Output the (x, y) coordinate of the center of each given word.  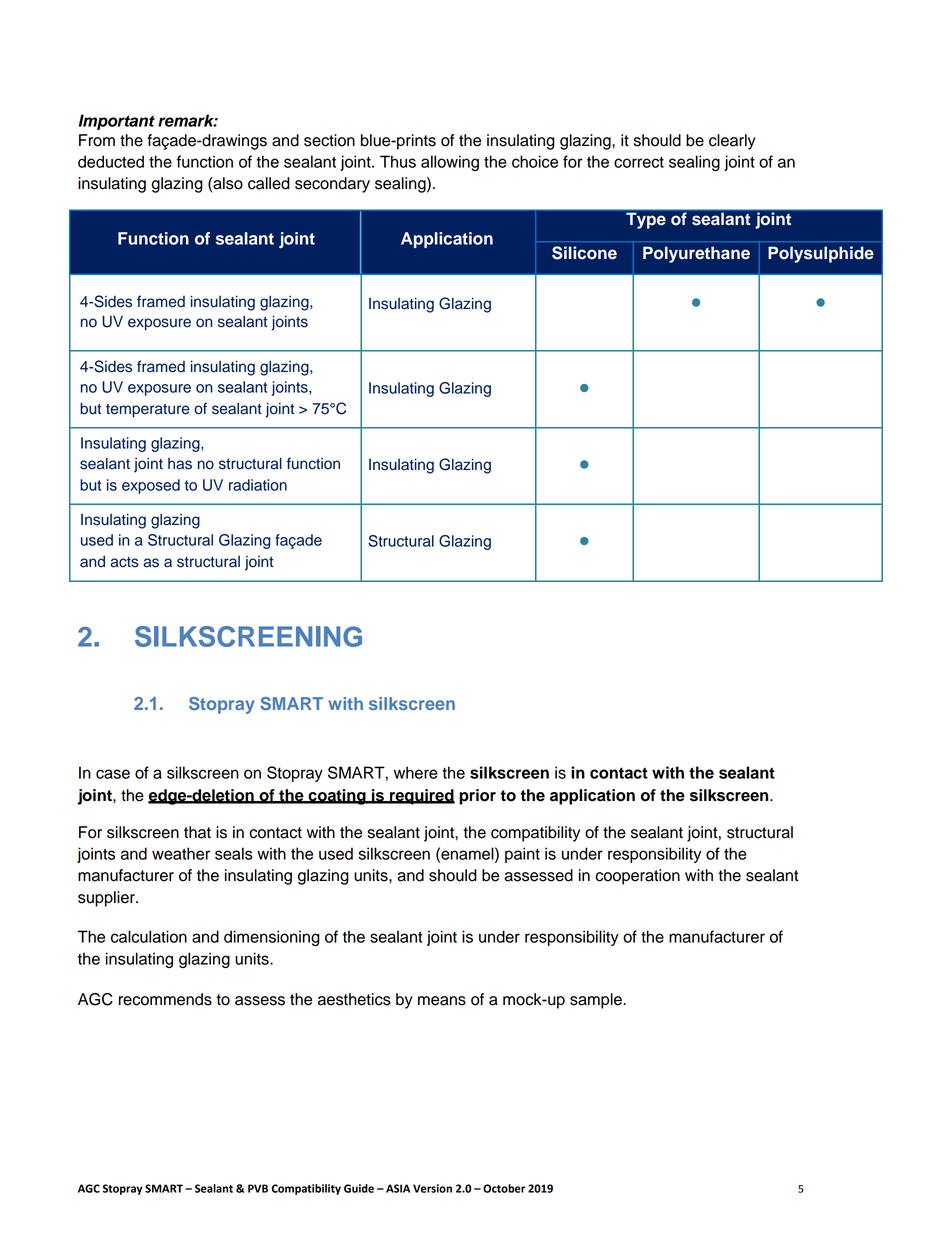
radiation (258, 485)
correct (639, 162)
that (197, 832)
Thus (398, 161)
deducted (111, 161)
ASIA (398, 1188)
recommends (165, 999)
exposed (151, 486)
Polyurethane (696, 254)
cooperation (637, 877)
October (504, 1188)
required (421, 797)
